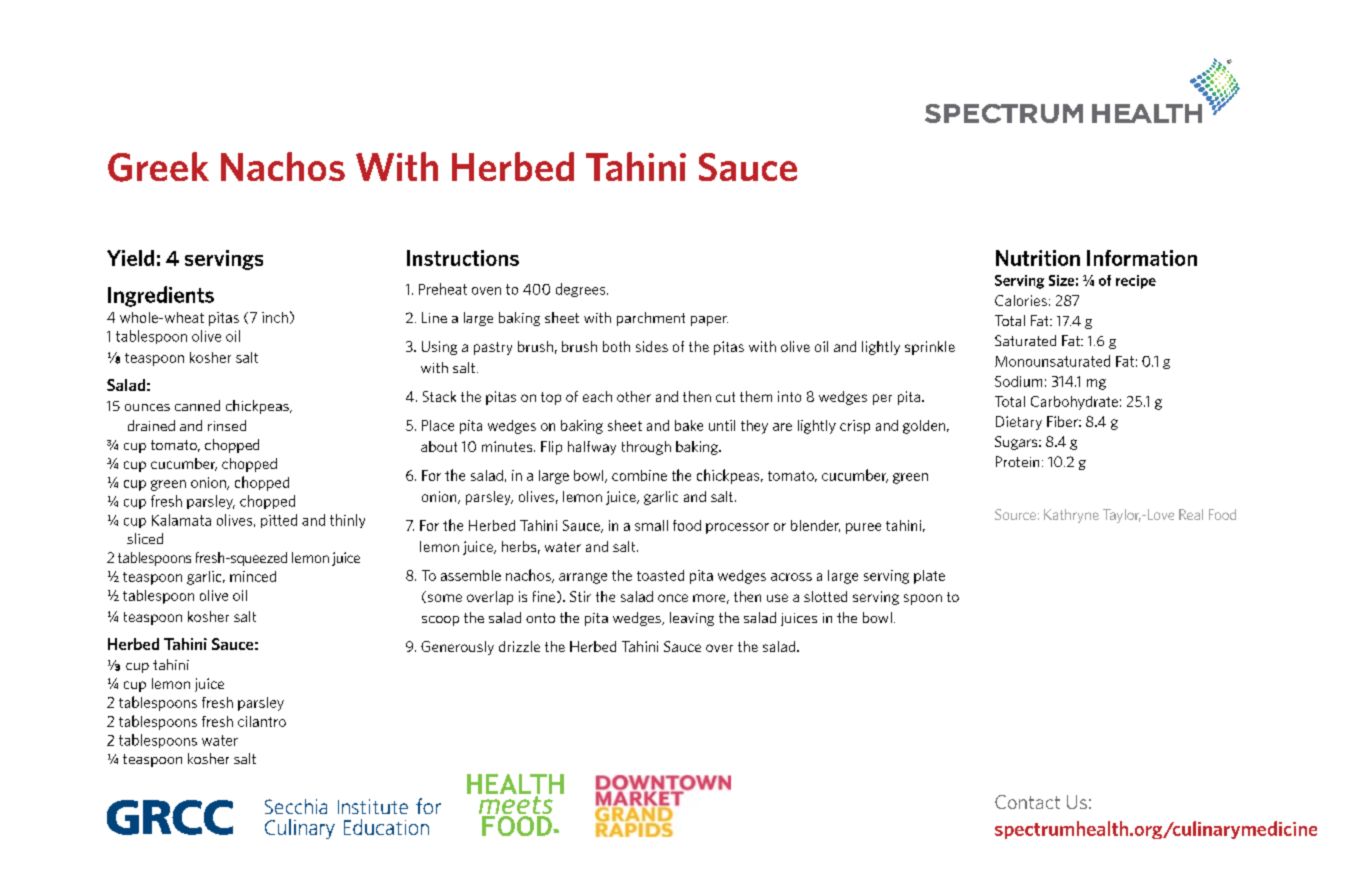  Describe the element at coordinates (639, 475) in the document. I see `combine` at that location.
